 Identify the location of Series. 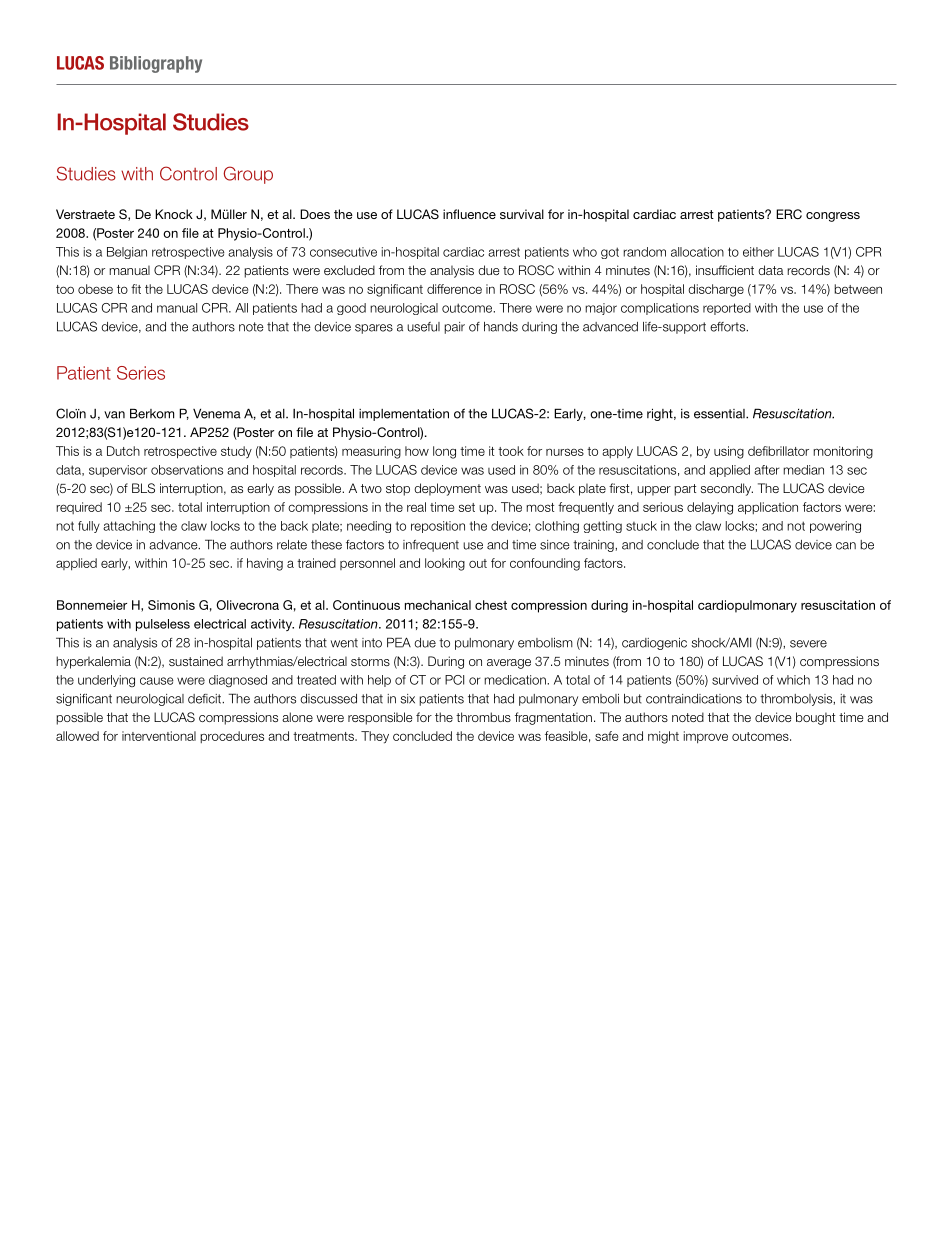
(141, 373).
